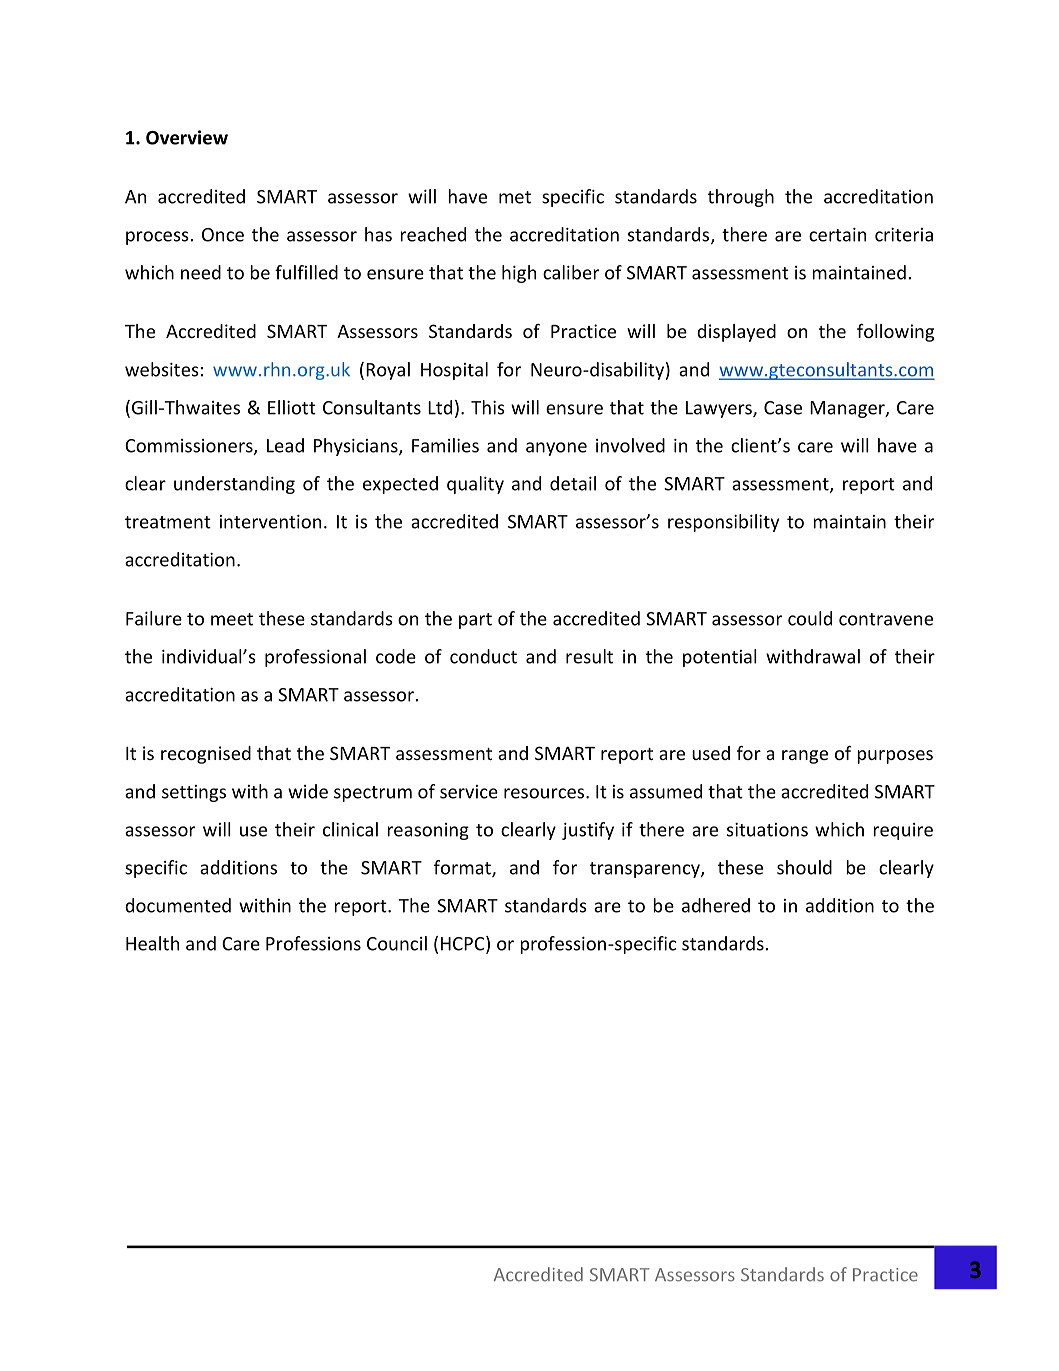  Describe the element at coordinates (545, 793) in the screenshot. I see `resources` at that location.
